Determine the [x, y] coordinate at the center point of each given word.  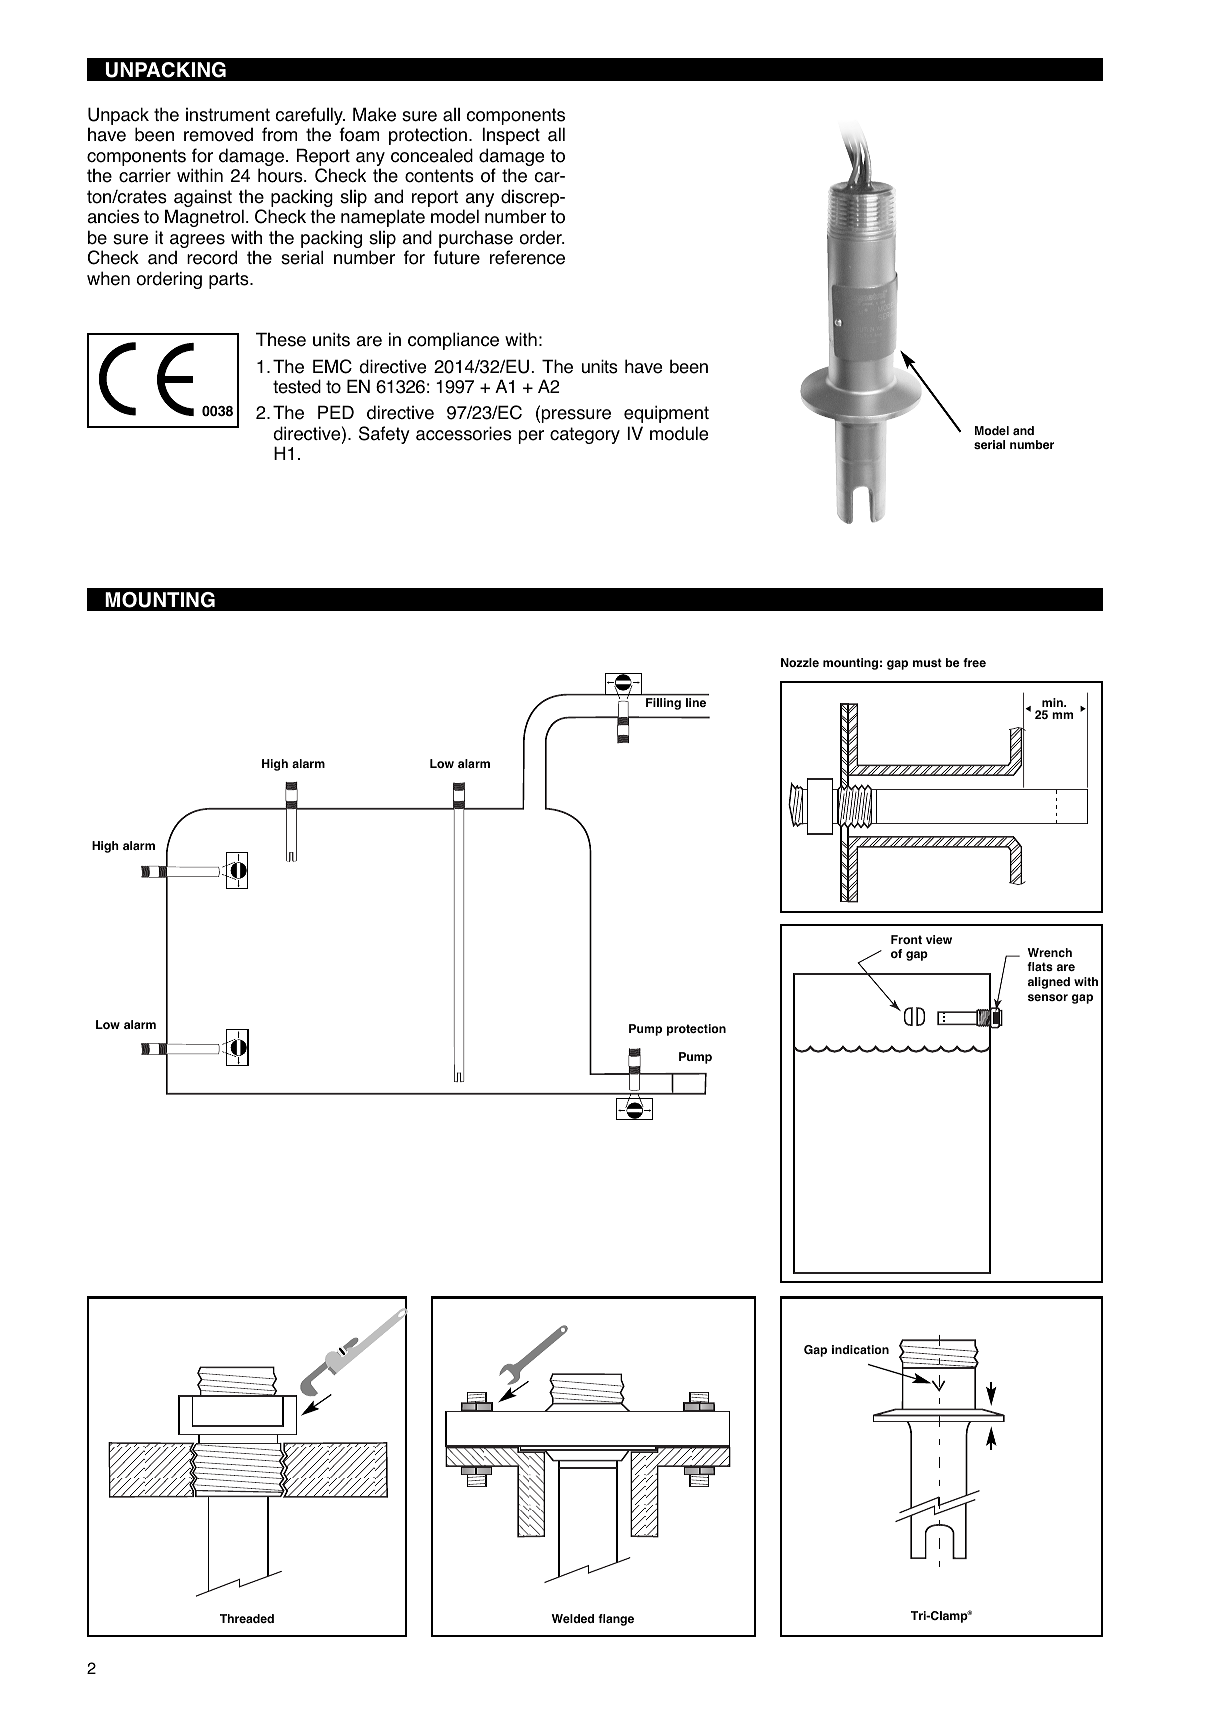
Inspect [511, 136]
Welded [573, 1618]
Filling [663, 704]
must [927, 662]
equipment [666, 414]
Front [906, 939]
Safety [384, 435]
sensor [1048, 997]
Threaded [247, 1618]
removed [218, 134]
